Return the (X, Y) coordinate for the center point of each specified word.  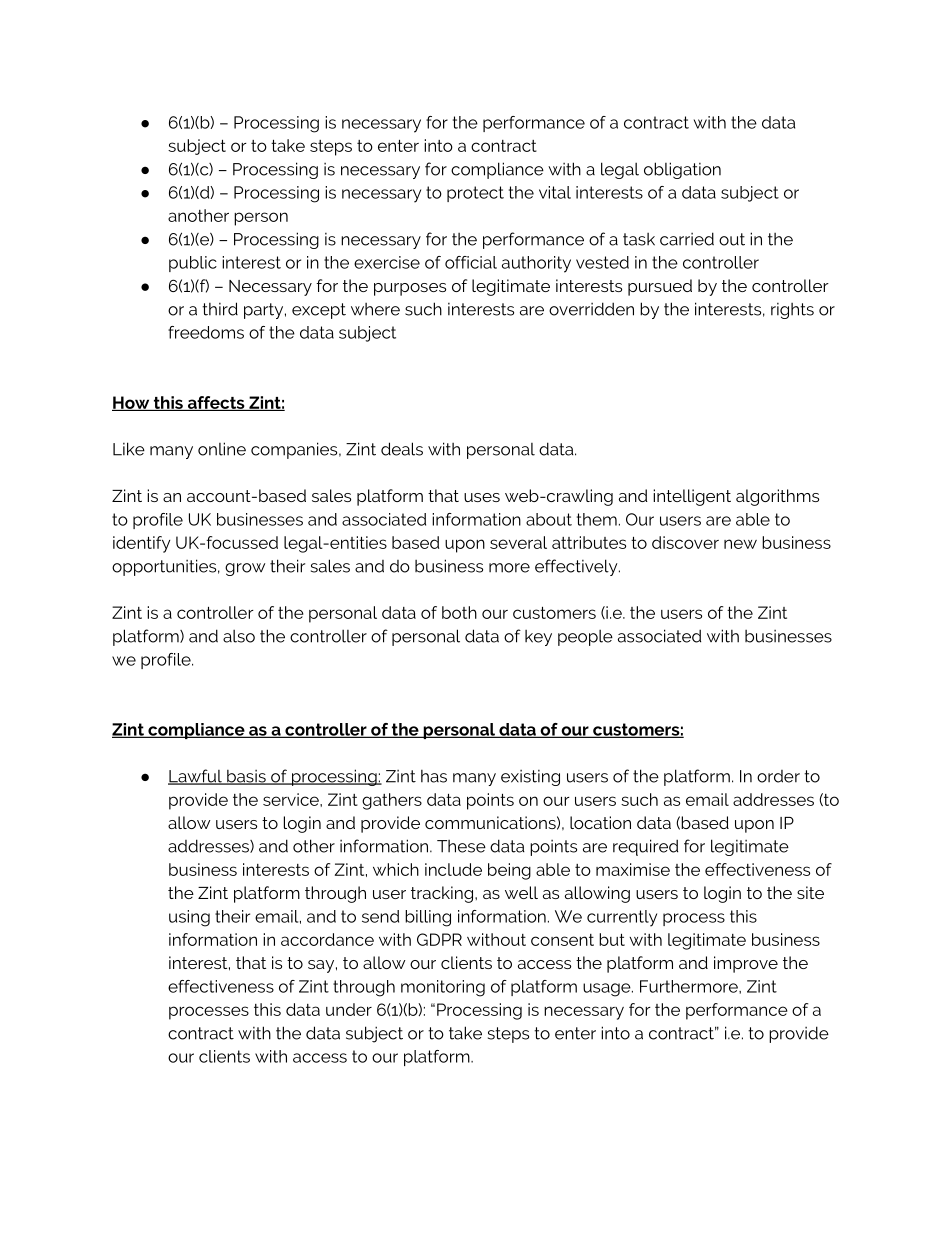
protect (475, 194)
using (189, 918)
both (459, 612)
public (193, 264)
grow (245, 569)
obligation (682, 170)
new (740, 544)
